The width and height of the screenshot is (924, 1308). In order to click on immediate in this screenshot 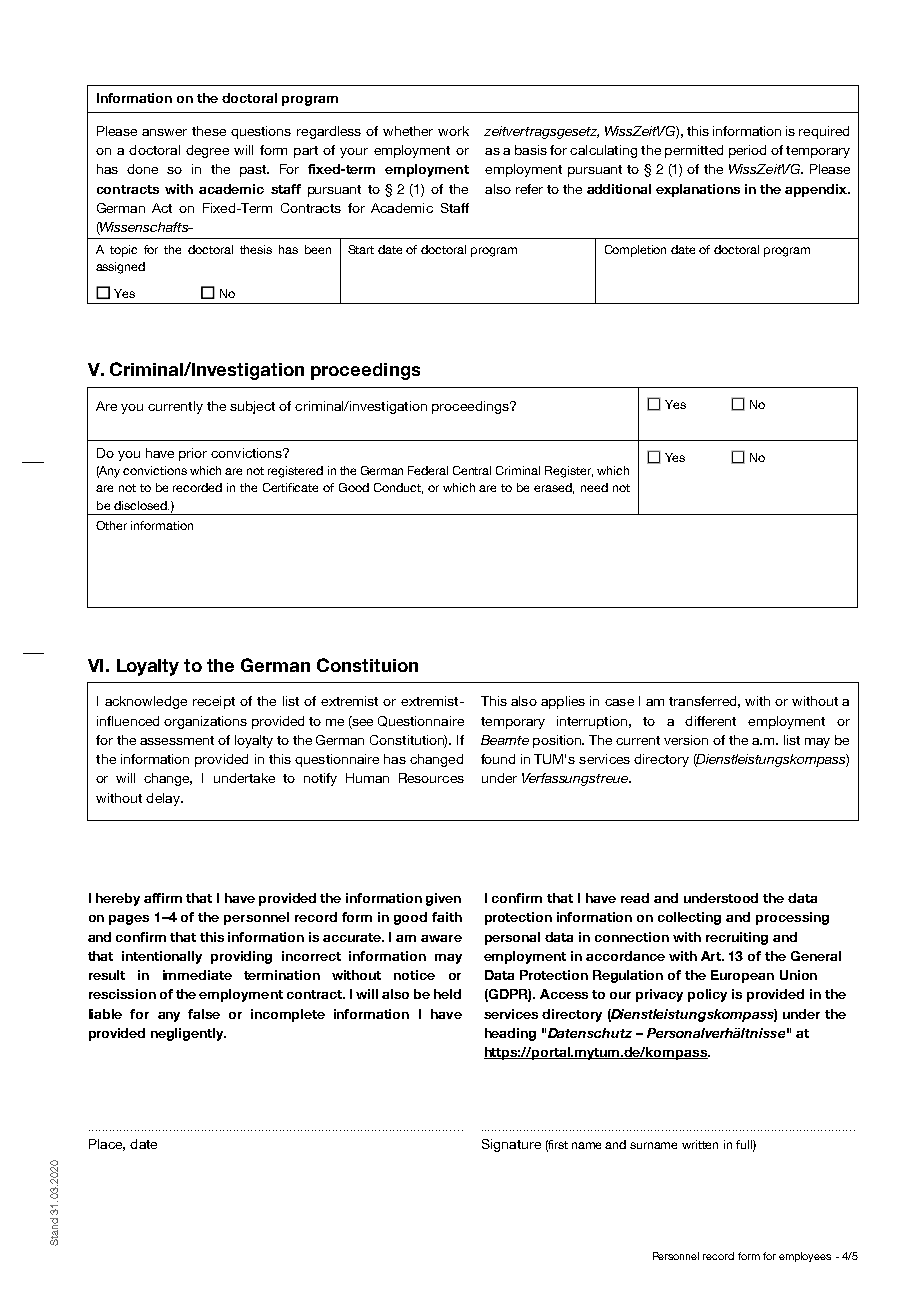, I will do `click(197, 975)`.
